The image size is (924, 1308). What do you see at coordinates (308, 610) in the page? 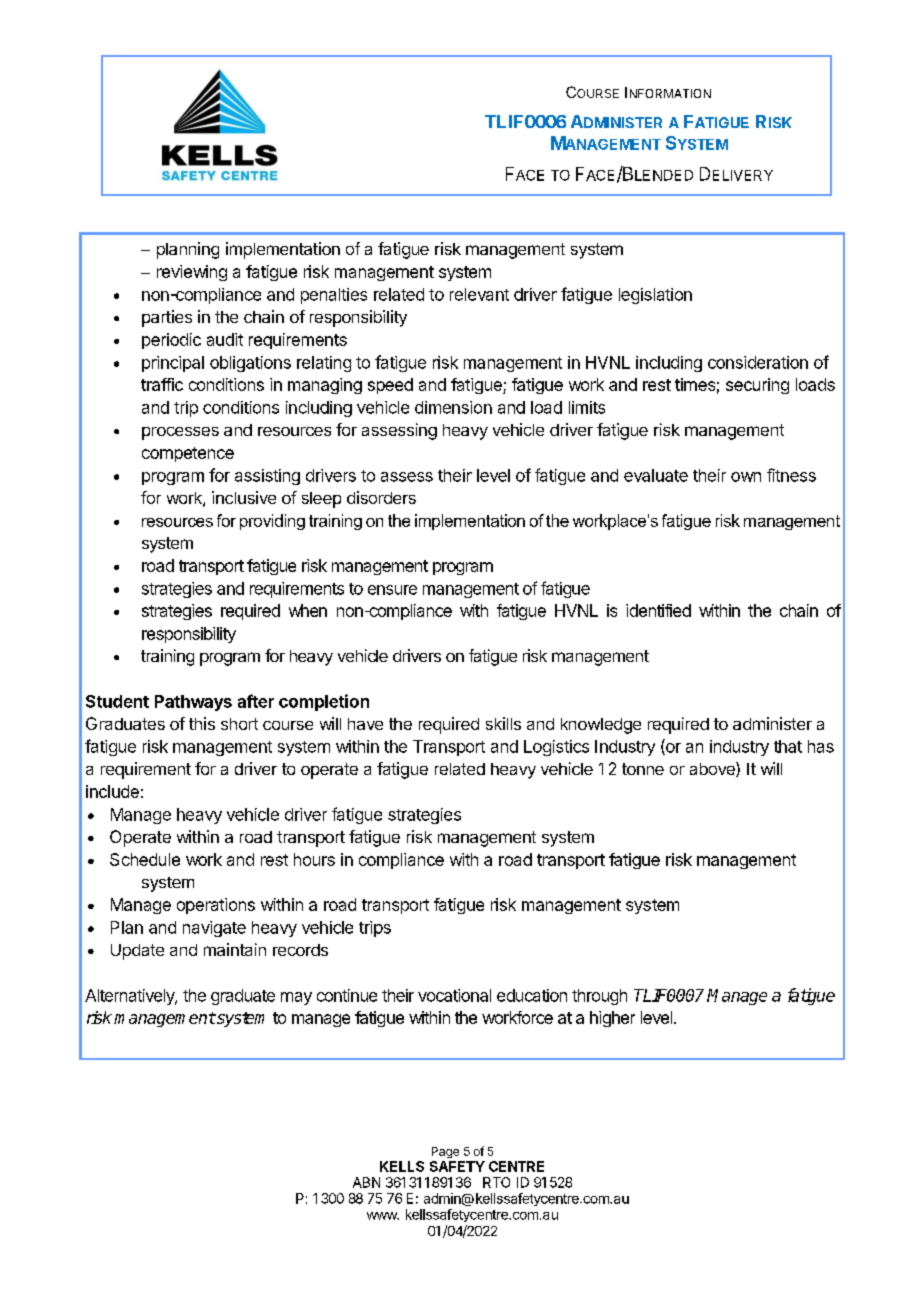
I see `when` at bounding box center [308, 610].
